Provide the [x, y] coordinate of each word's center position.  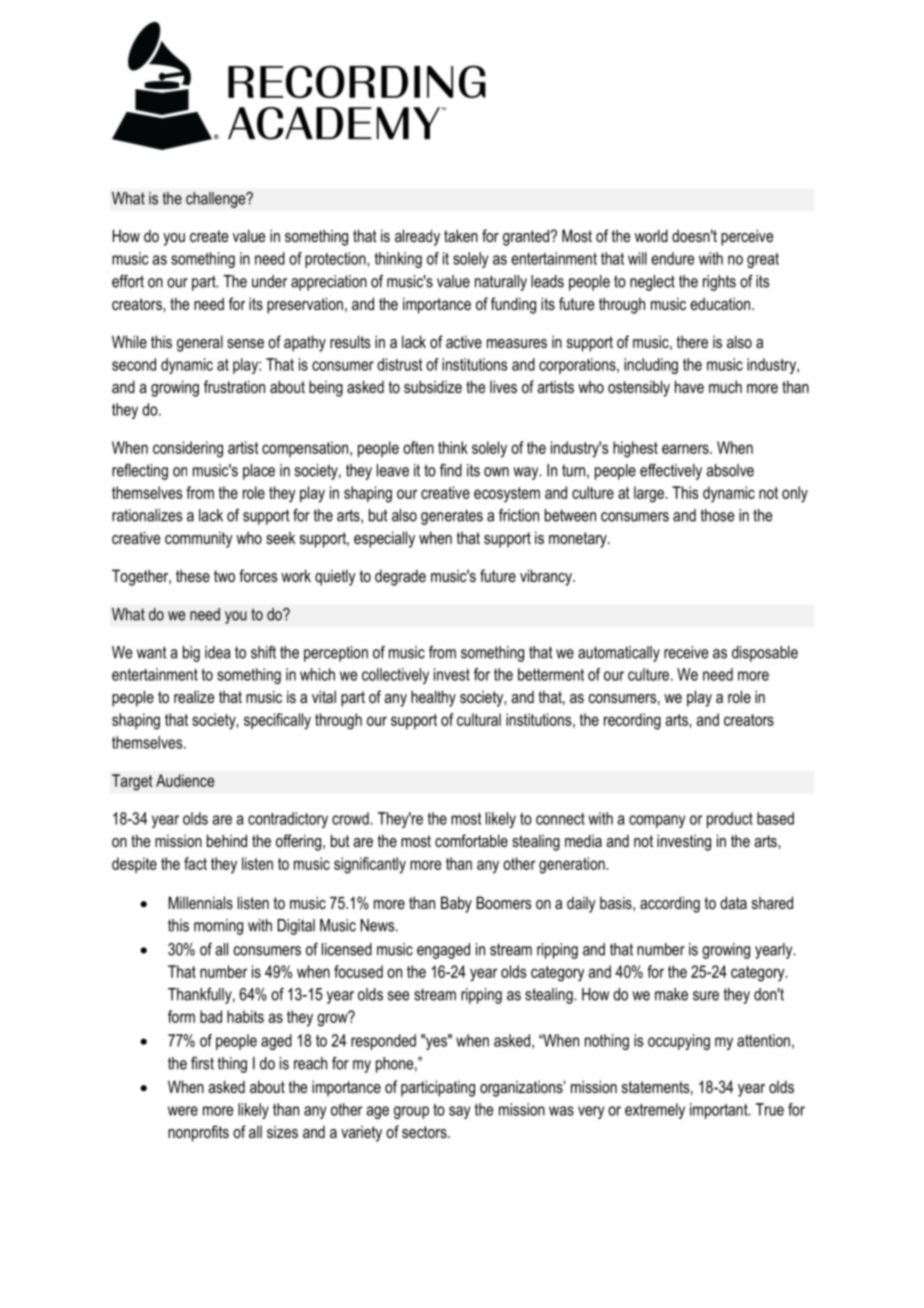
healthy [433, 698]
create [209, 236]
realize [194, 696]
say [459, 1112]
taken [461, 235]
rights [719, 283]
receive [686, 652]
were [183, 1111]
